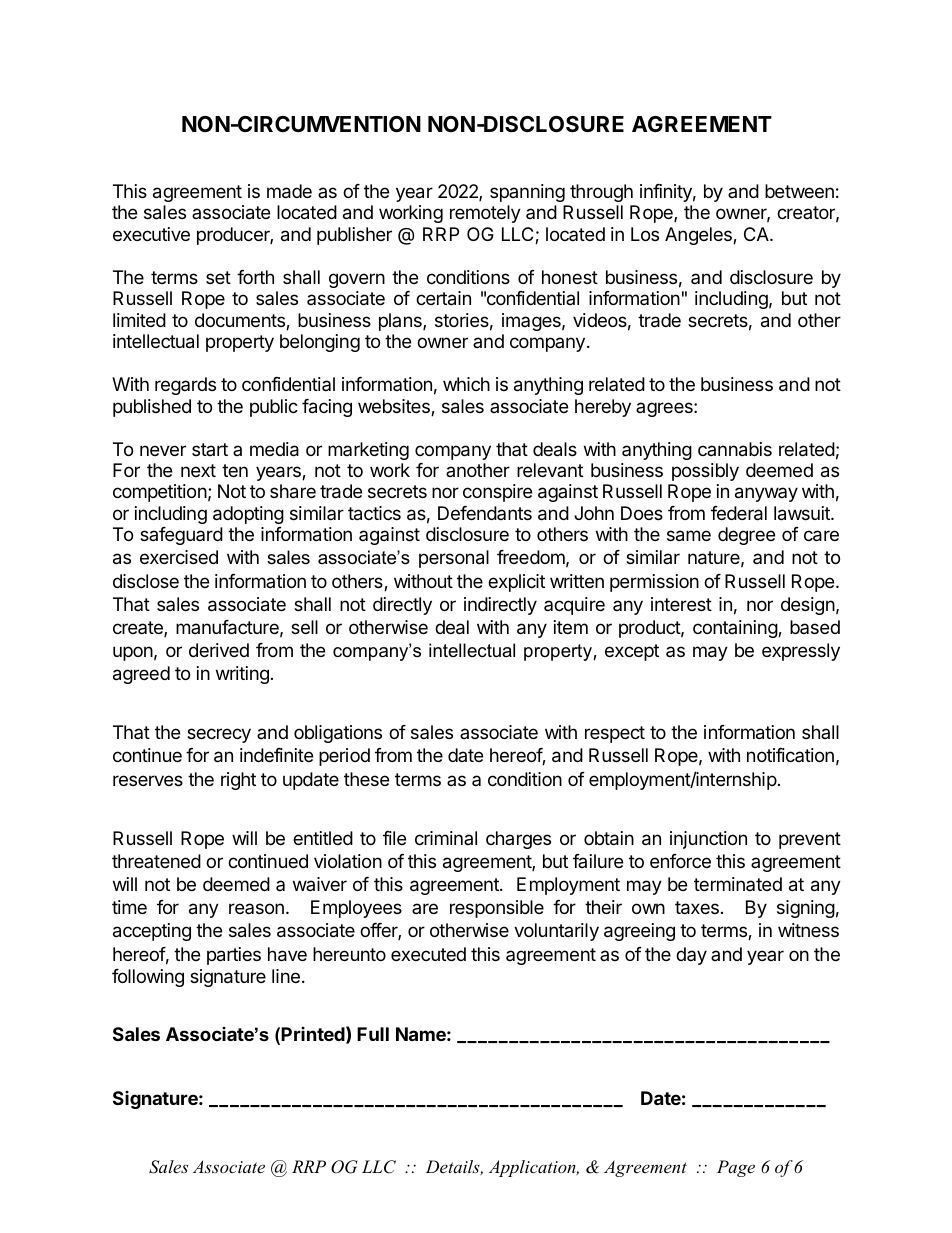  What do you see at coordinates (699, 236) in the screenshot?
I see `Angeles` at bounding box center [699, 236].
